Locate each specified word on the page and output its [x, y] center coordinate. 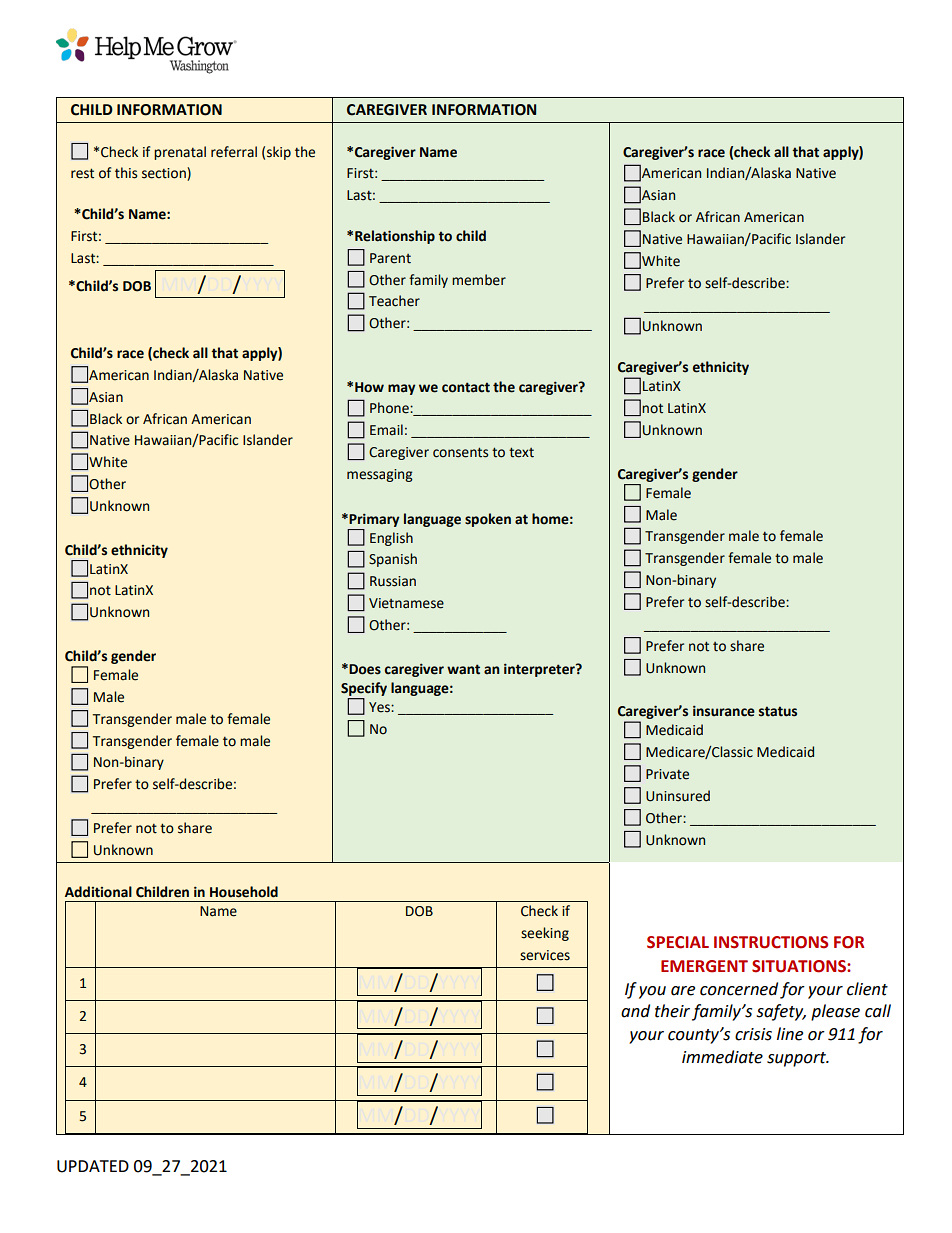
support [797, 1059]
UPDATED [93, 1166]
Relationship [395, 237]
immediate [722, 1057]
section [165, 174]
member [479, 280]
